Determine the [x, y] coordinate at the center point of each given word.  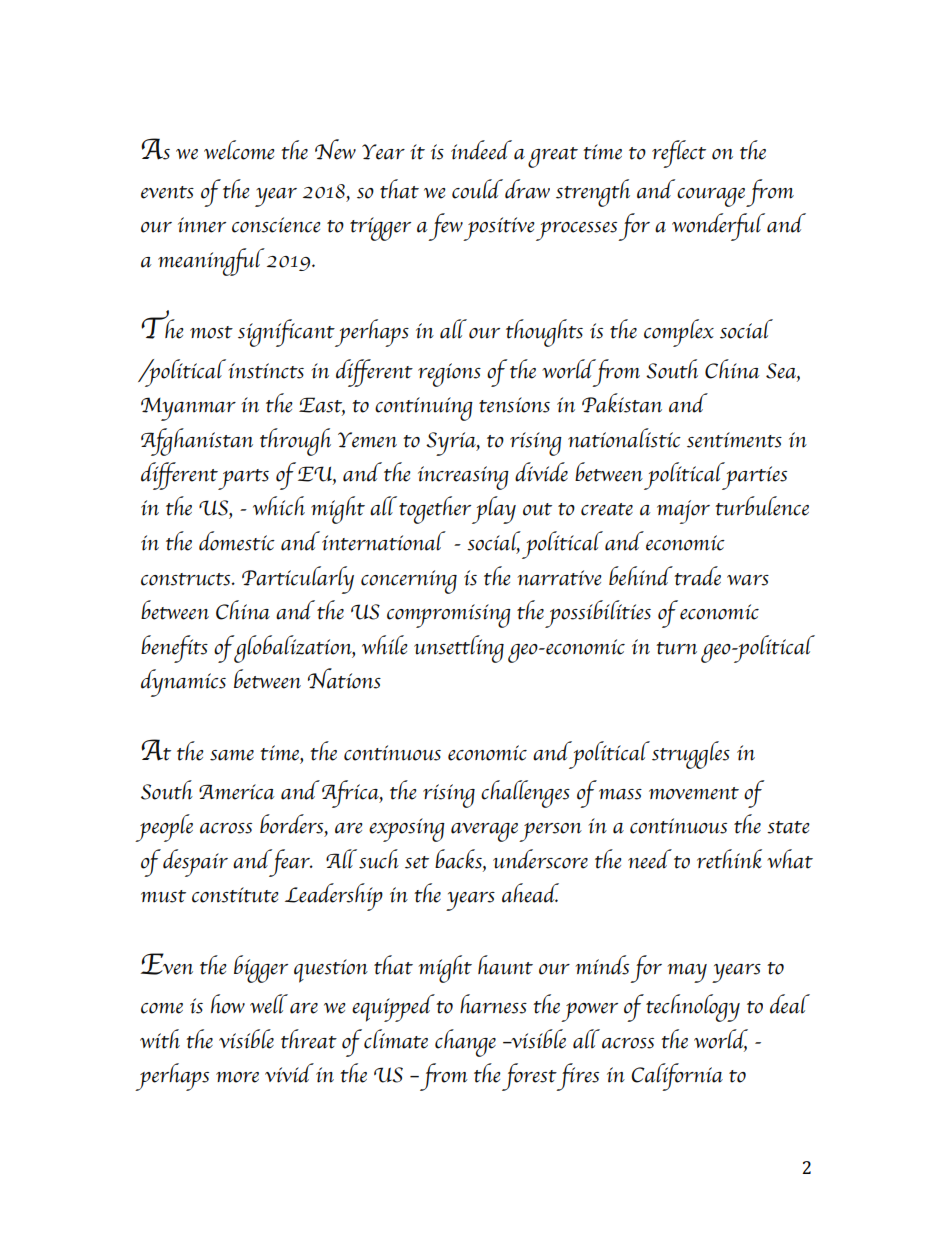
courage [711, 197]
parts [243, 479]
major [683, 512]
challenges [525, 794]
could [477, 189]
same [232, 755]
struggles [691, 755]
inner [202, 225]
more [237, 1077]
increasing [463, 478]
